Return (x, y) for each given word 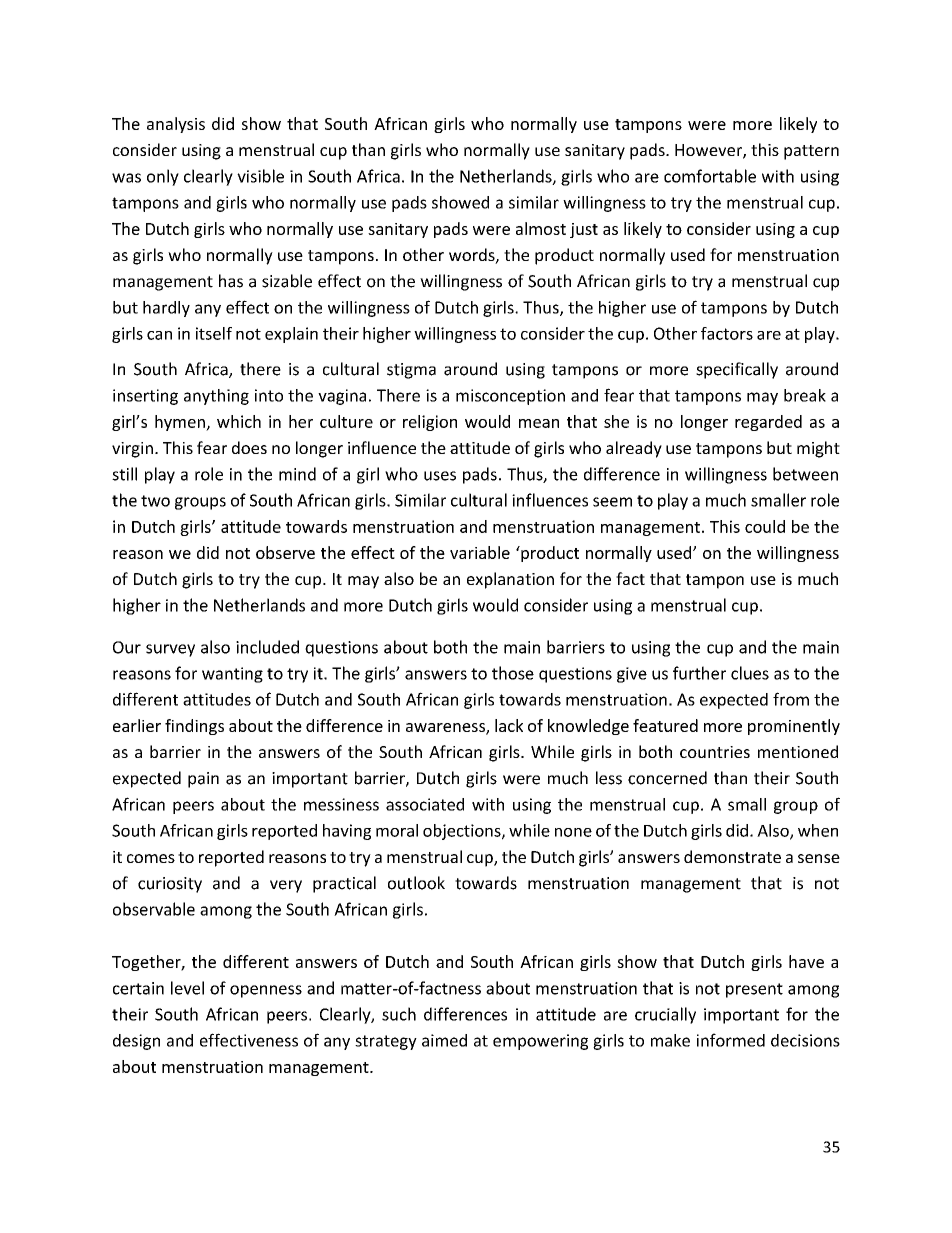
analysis (176, 125)
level (187, 988)
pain (203, 780)
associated (425, 804)
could (765, 526)
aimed (444, 1040)
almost (541, 228)
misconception (510, 397)
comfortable (710, 176)
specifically (737, 370)
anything (216, 397)
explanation (510, 580)
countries (715, 752)
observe (285, 552)
